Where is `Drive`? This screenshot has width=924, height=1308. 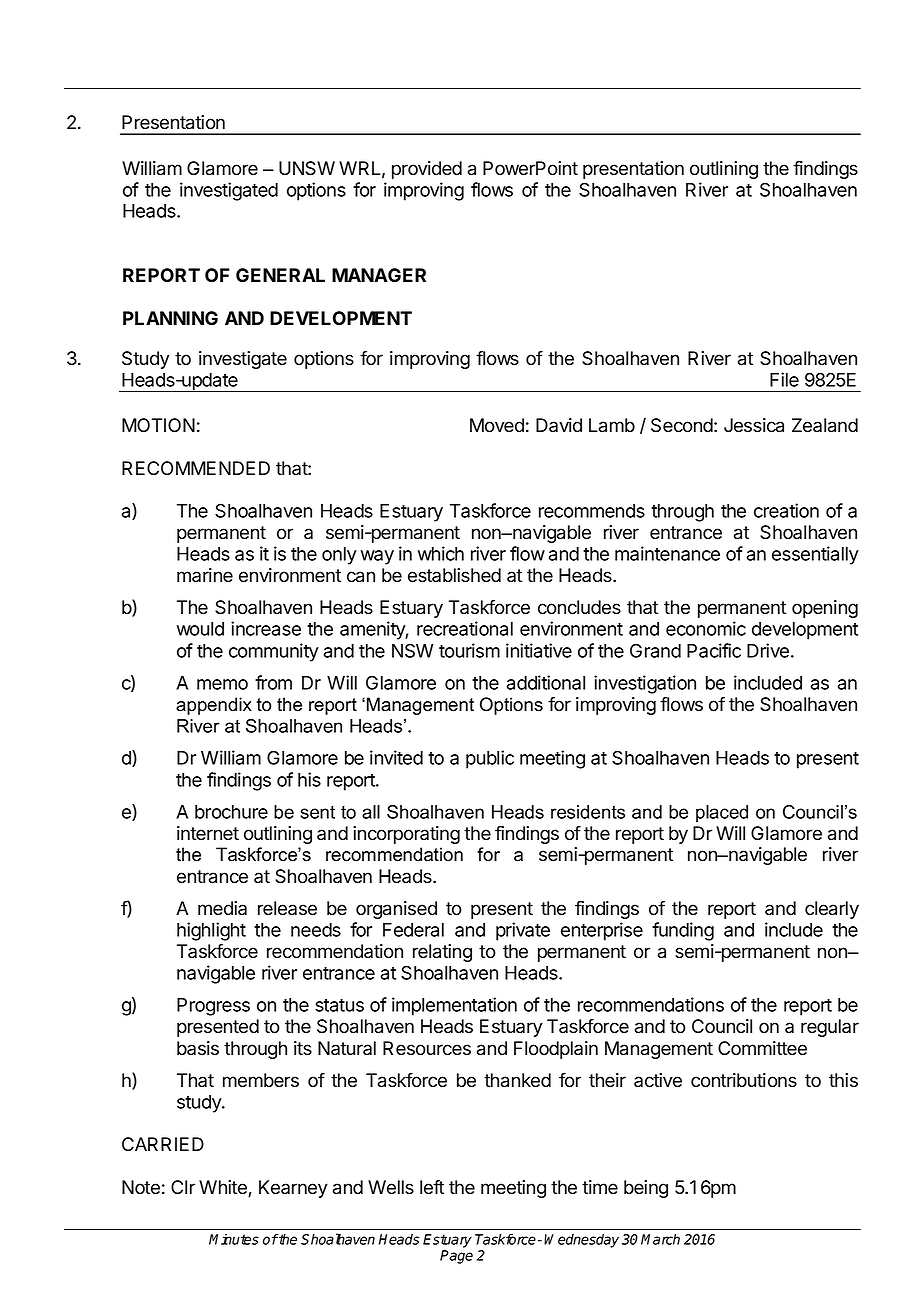 Drive is located at coordinates (768, 650).
